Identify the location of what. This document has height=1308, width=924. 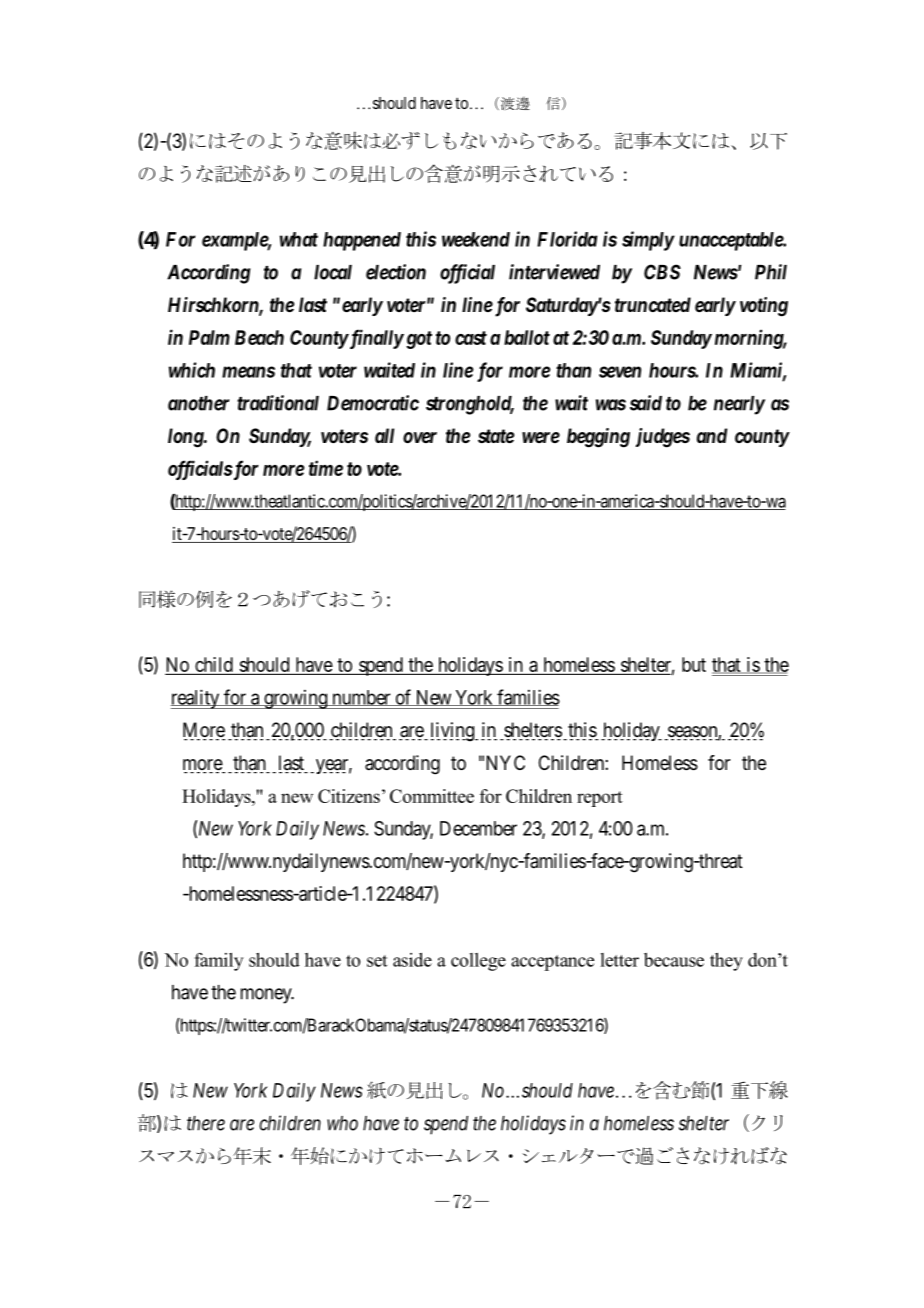
(299, 239).
